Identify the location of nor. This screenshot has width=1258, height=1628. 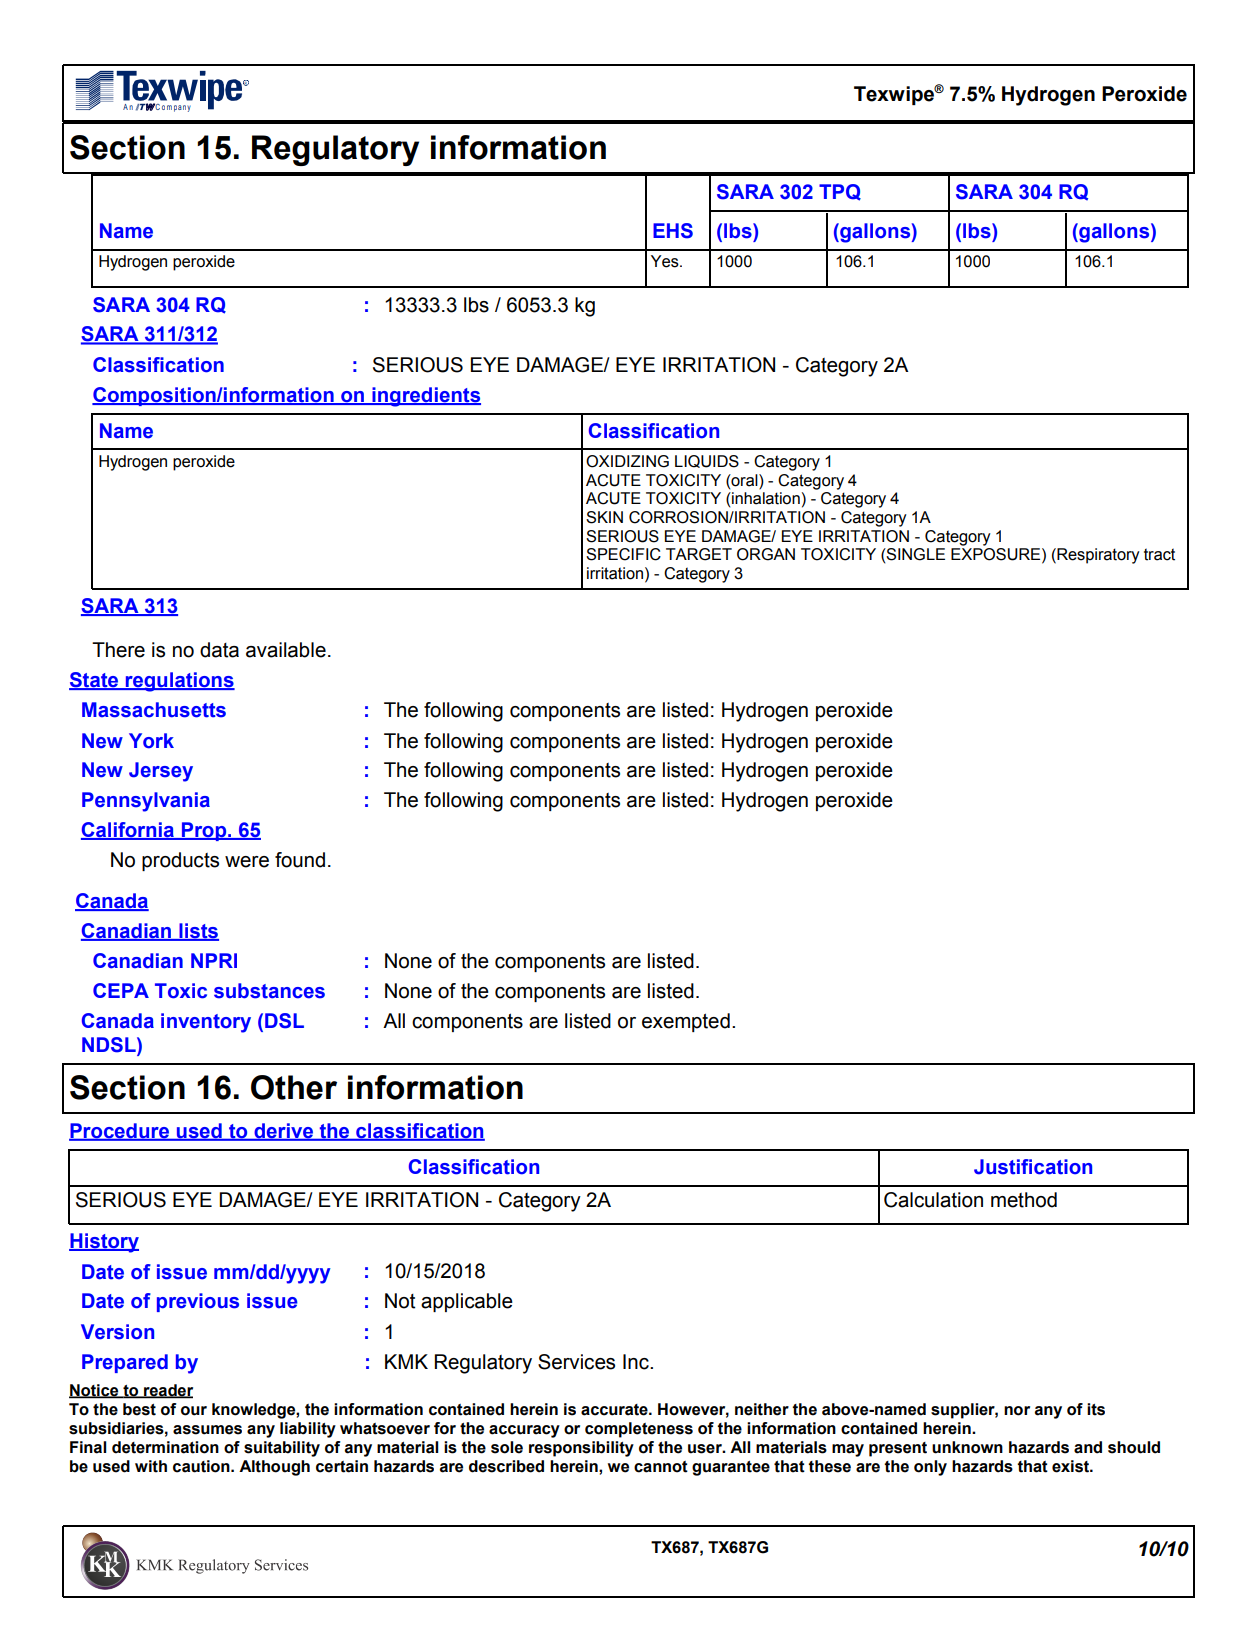
(1017, 1411).
